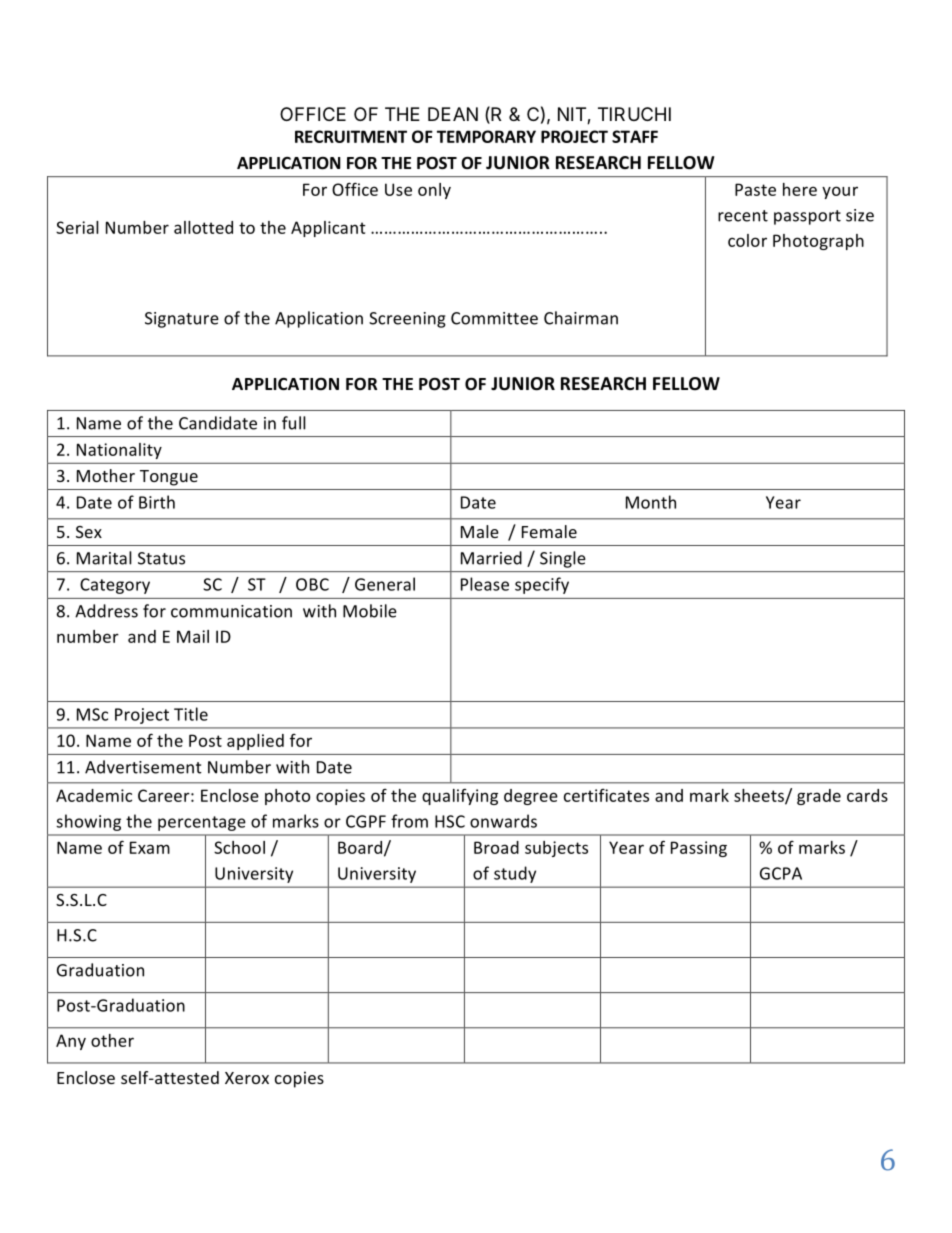 Image resolution: width=952 pixels, height=1233 pixels. Describe the element at coordinates (143, 767) in the screenshot. I see `Advertisement` at that location.
